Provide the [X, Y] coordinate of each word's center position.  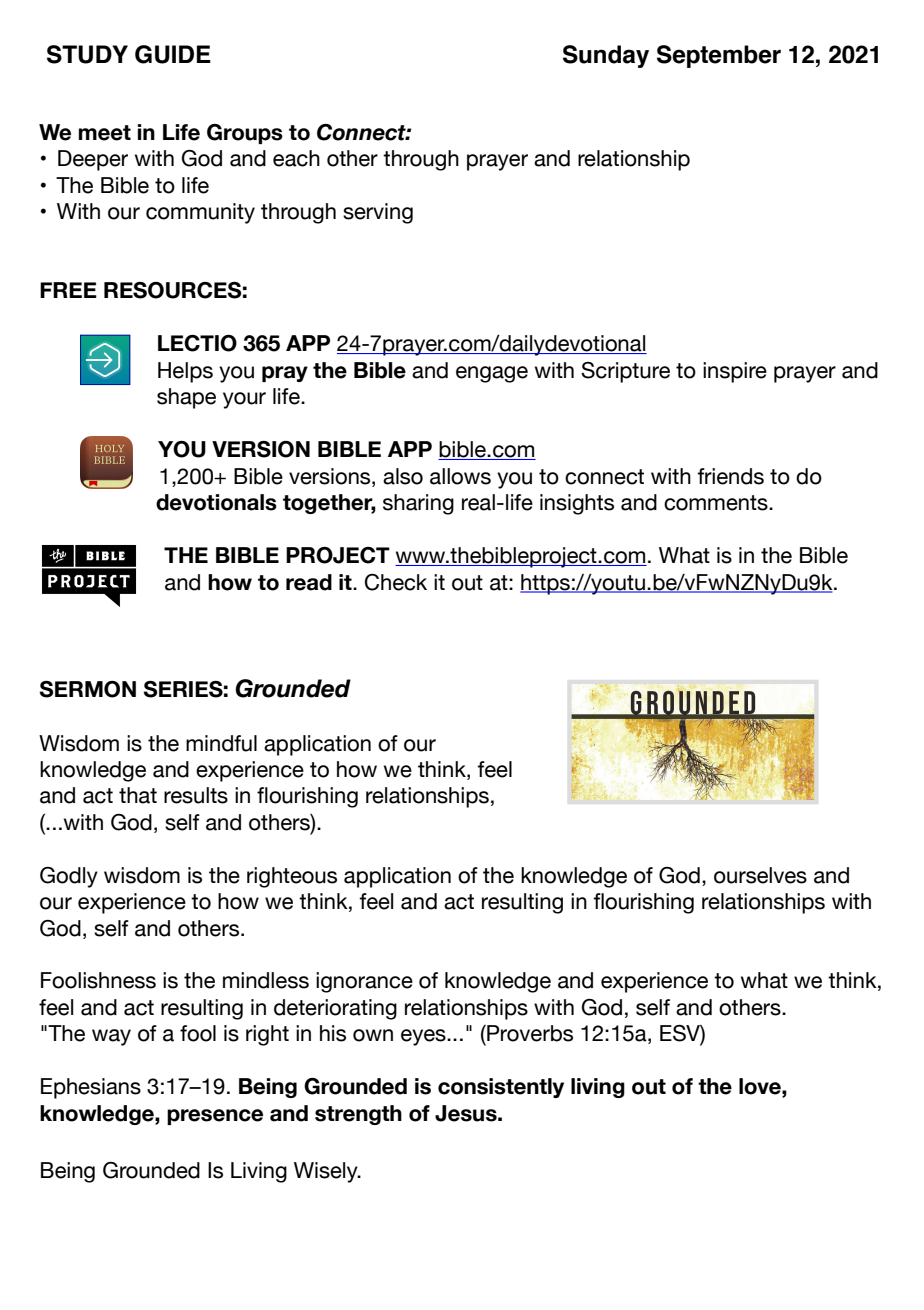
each [296, 158]
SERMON [87, 689]
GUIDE [173, 54]
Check [396, 582]
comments [717, 503]
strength [358, 1115]
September [719, 56]
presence [215, 1117]
